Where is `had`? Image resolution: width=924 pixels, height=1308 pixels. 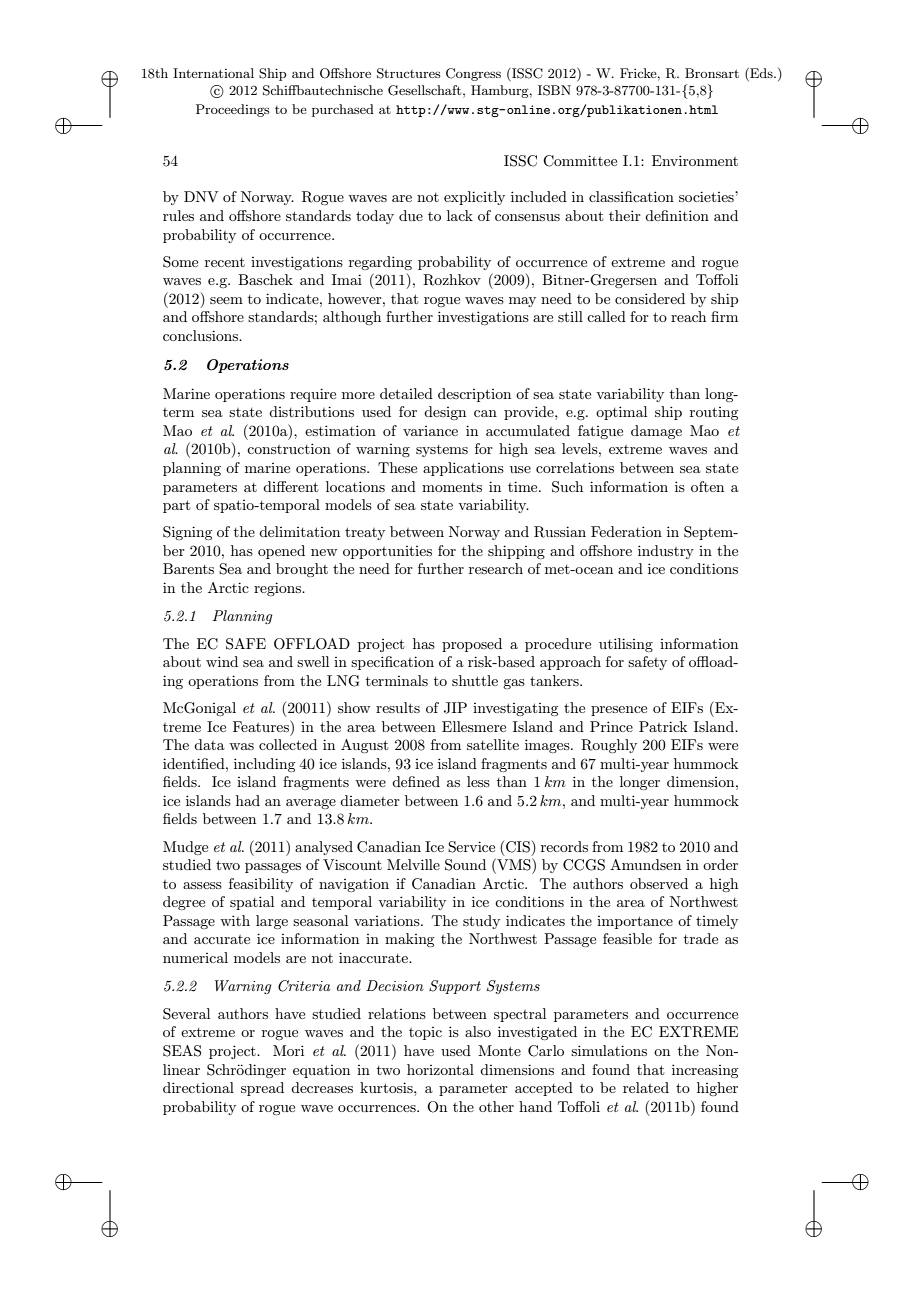
had is located at coordinates (248, 800).
